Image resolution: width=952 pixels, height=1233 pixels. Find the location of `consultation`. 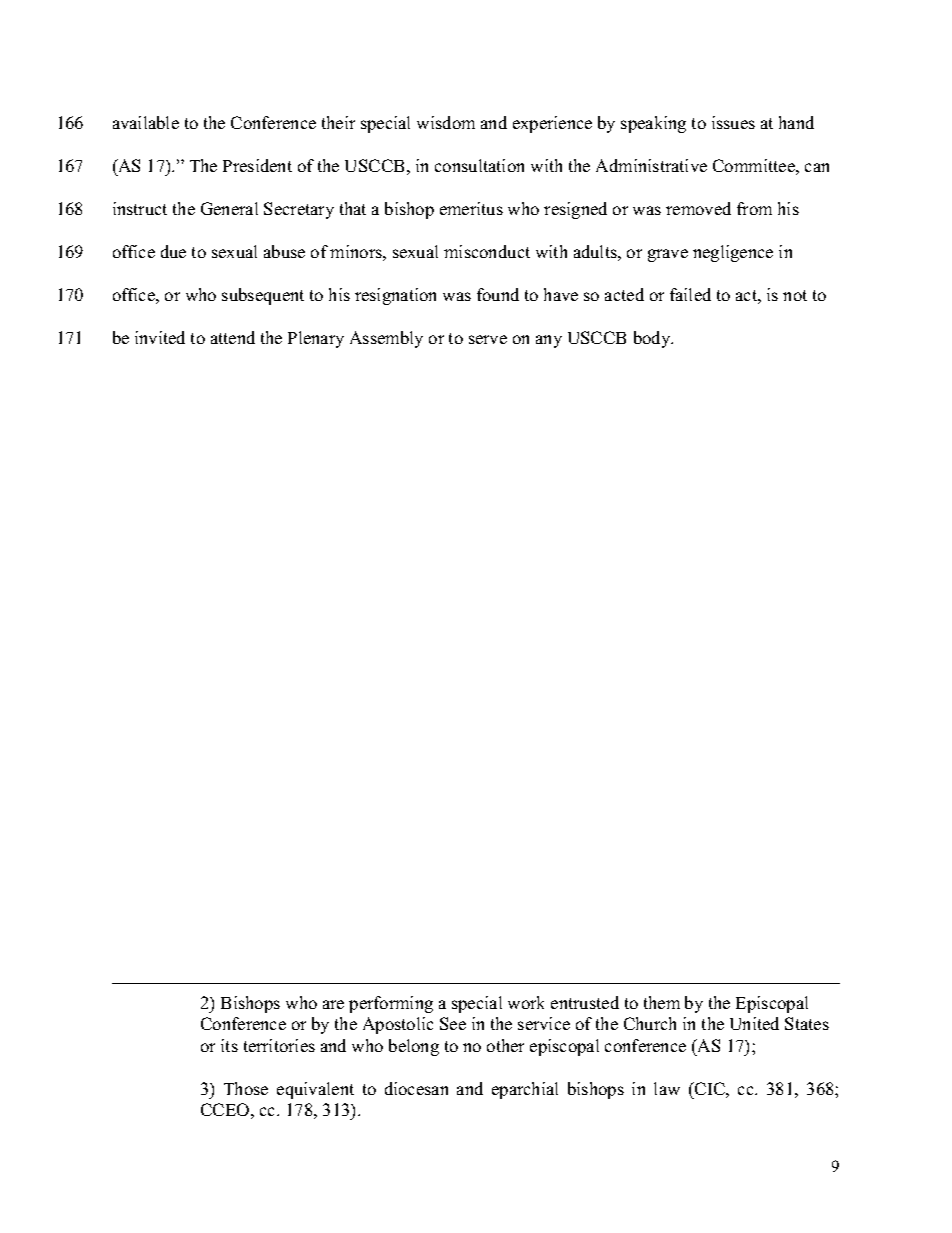

consultation is located at coordinates (479, 165).
